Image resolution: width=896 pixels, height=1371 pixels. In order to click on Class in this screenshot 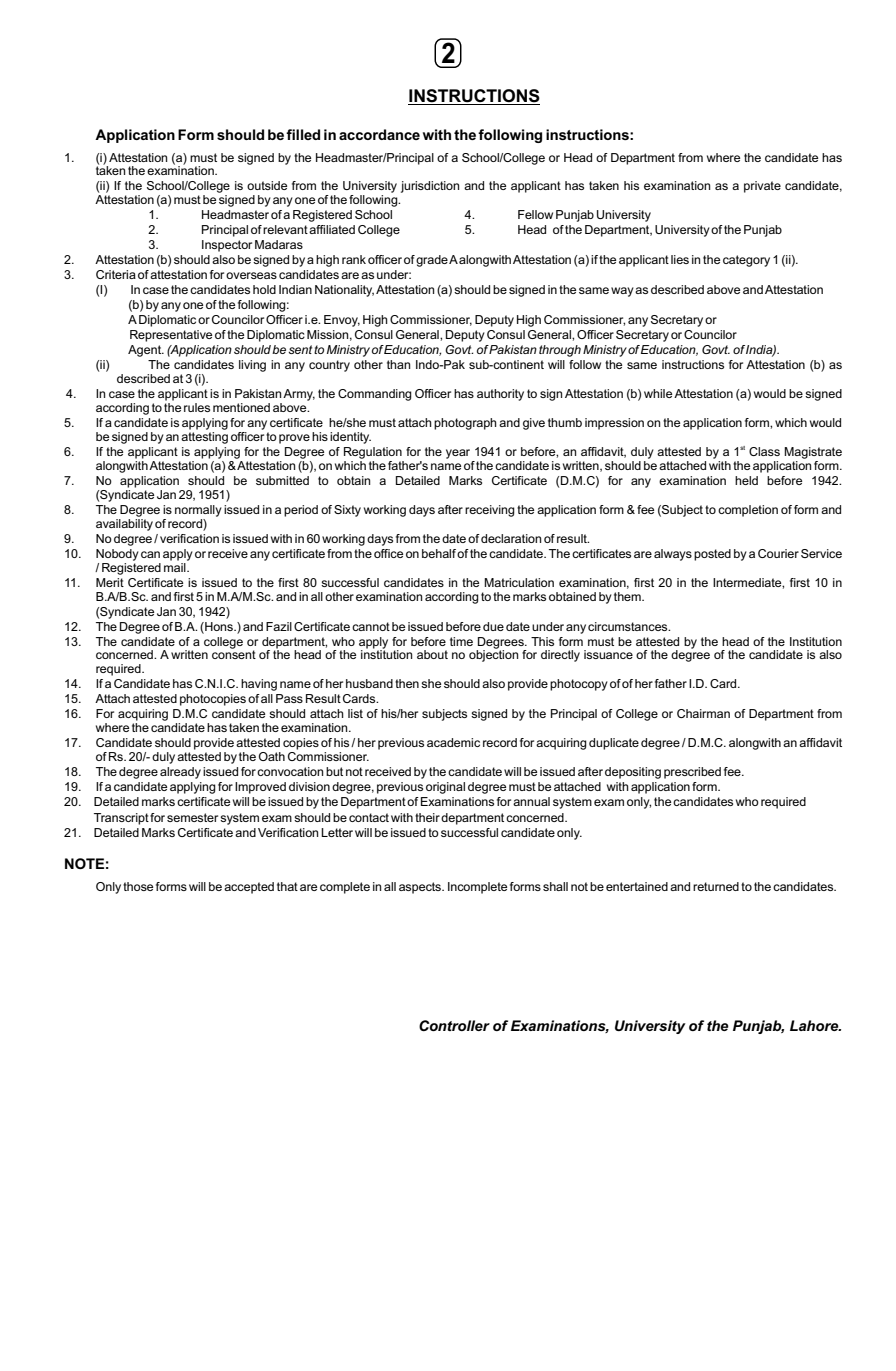, I will do `click(764, 451)`.
